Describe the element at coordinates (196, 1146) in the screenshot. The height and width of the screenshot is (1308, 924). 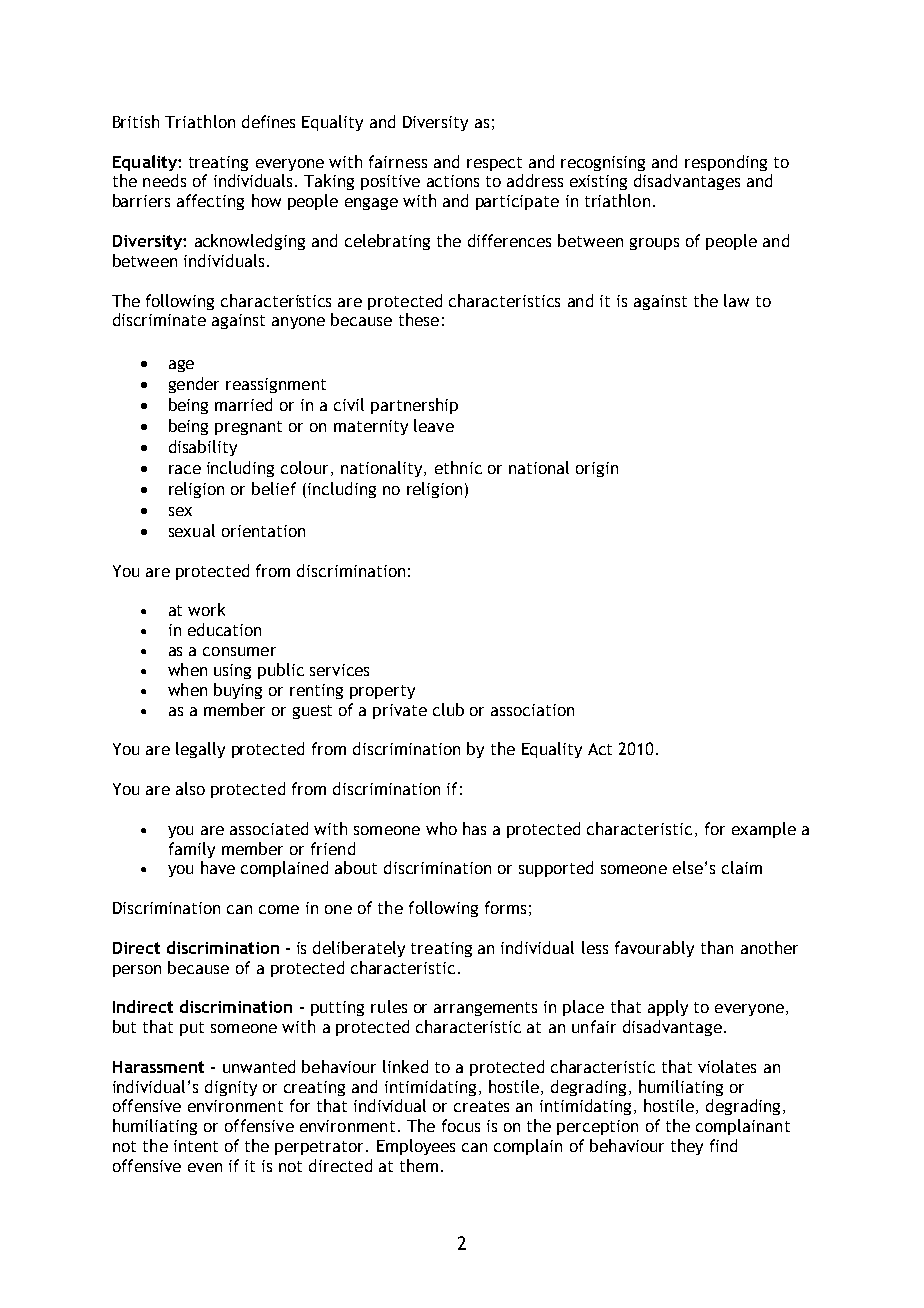
I see `intent` at that location.
